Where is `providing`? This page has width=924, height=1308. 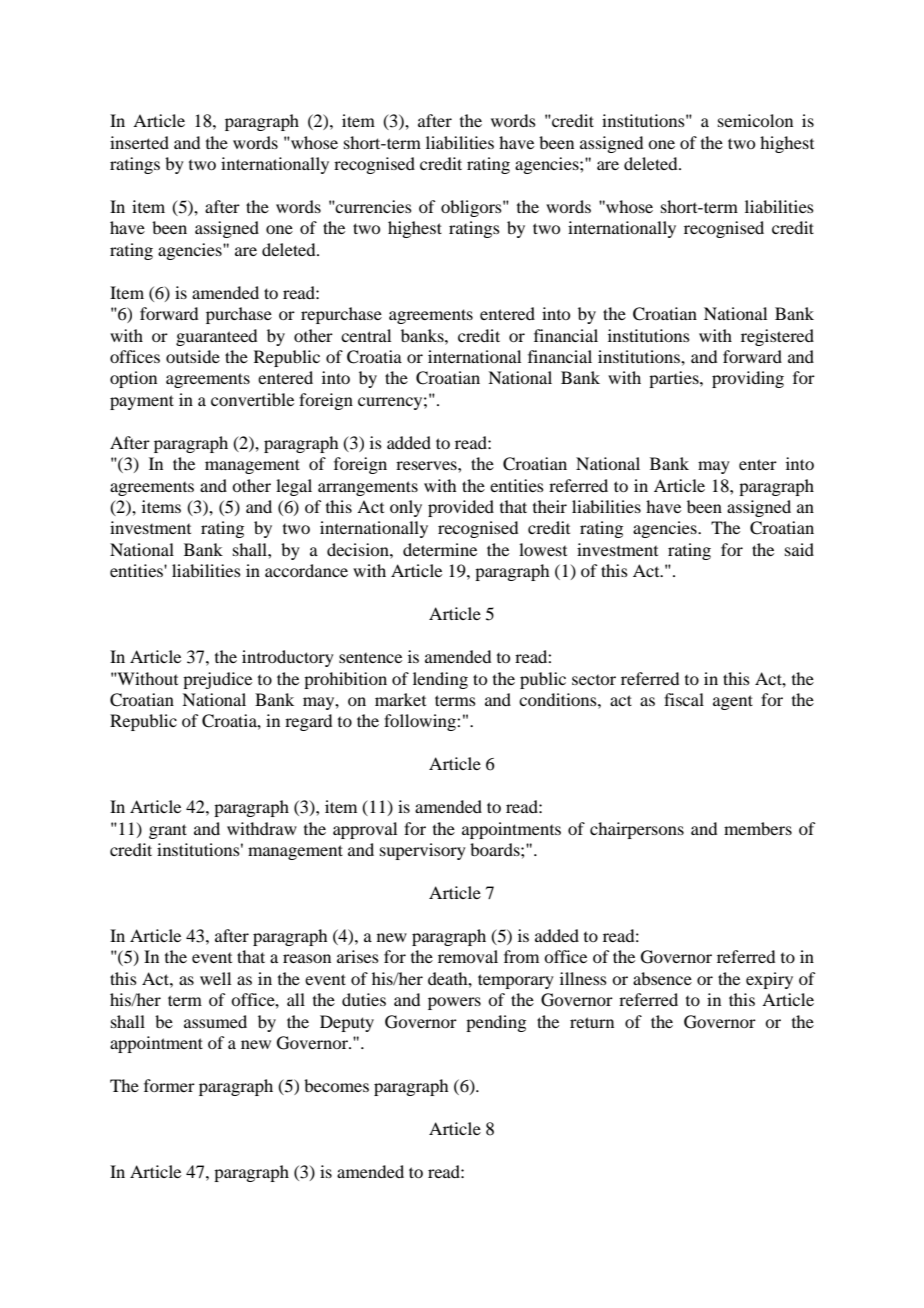
providing is located at coordinates (748, 379).
